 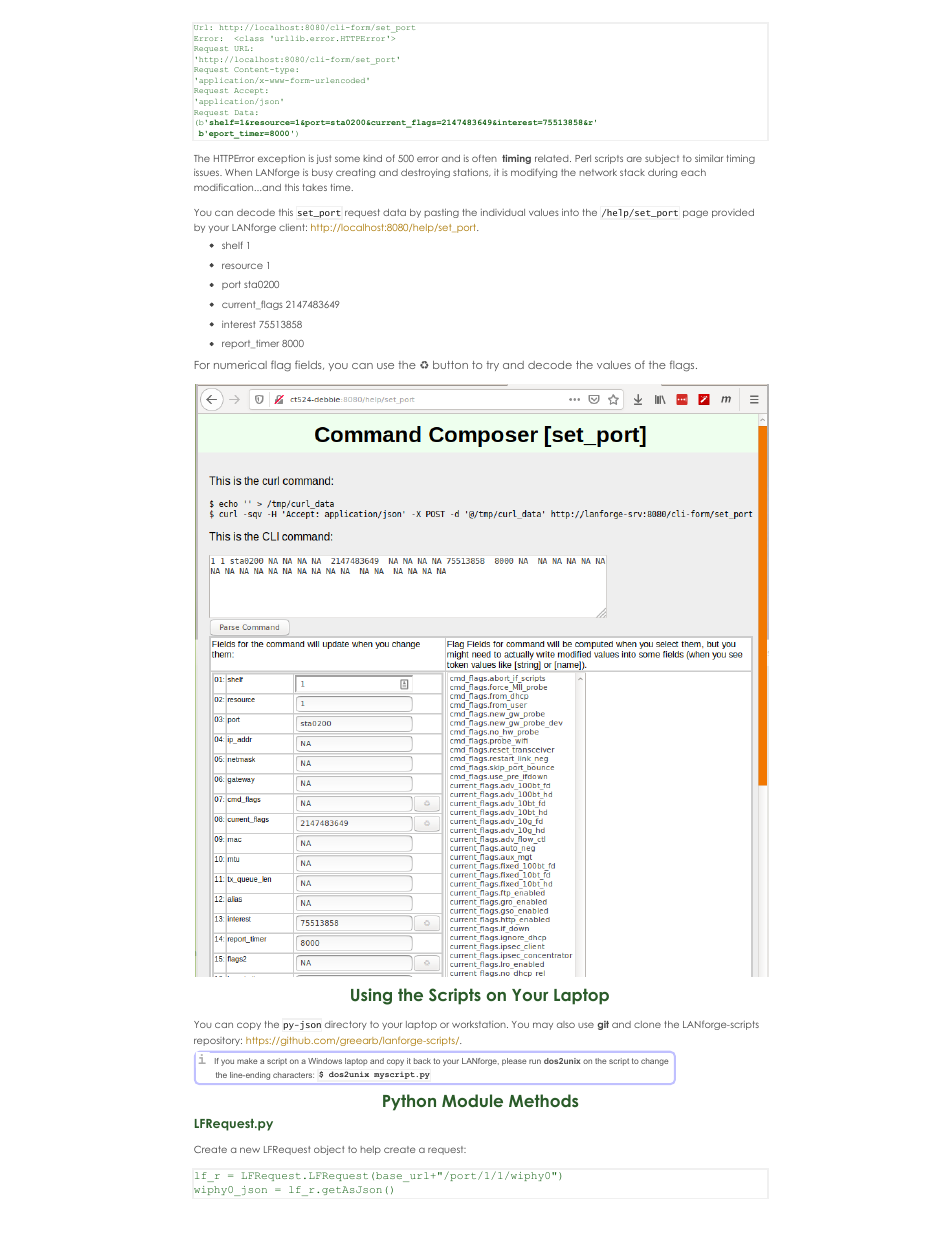 What do you see at coordinates (647, 1024) in the screenshot?
I see `clone` at bounding box center [647, 1024].
